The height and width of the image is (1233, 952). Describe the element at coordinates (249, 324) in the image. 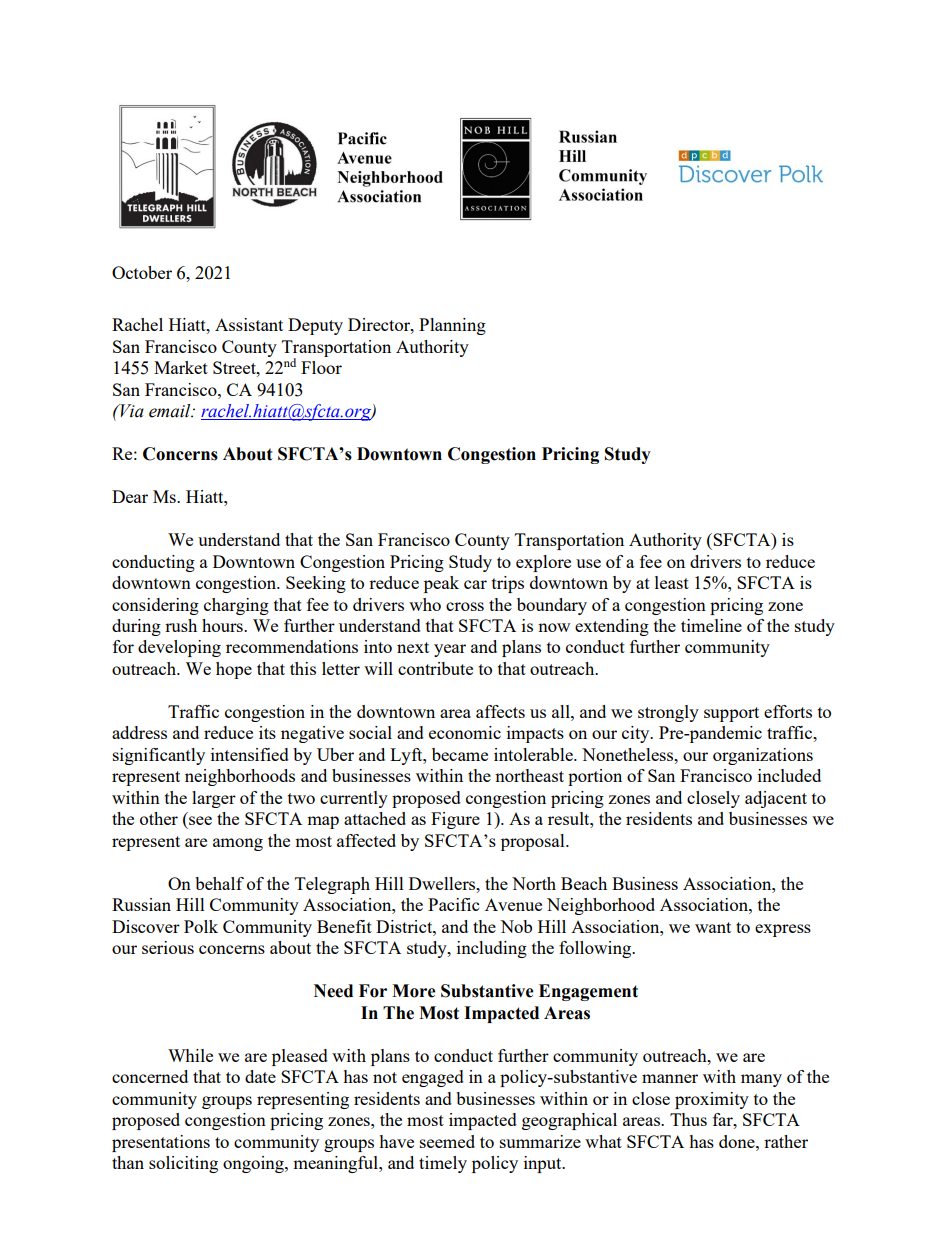

I see `Assistant` at that location.
